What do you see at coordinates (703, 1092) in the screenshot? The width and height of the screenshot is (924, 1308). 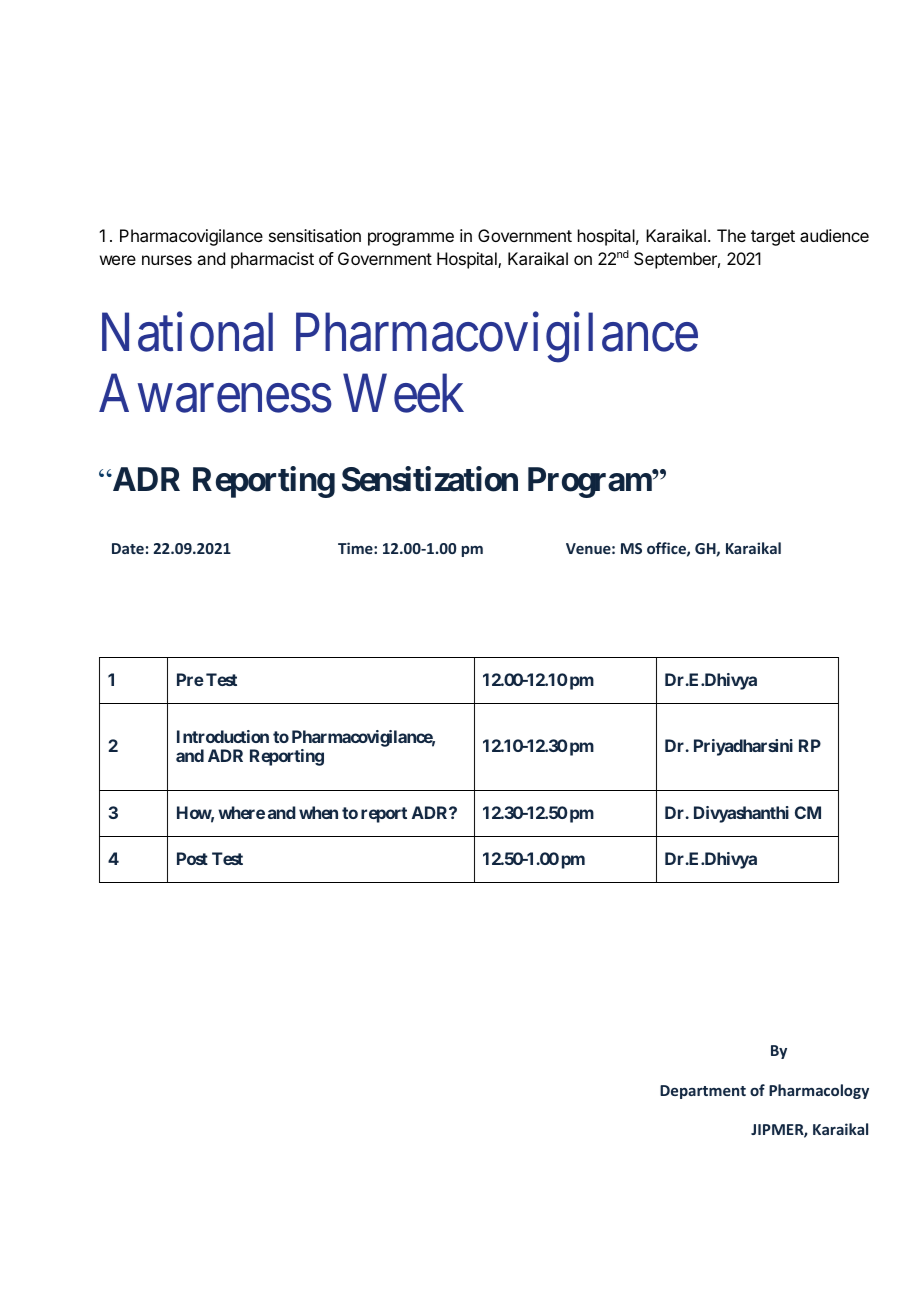 I see `Department` at bounding box center [703, 1092].
